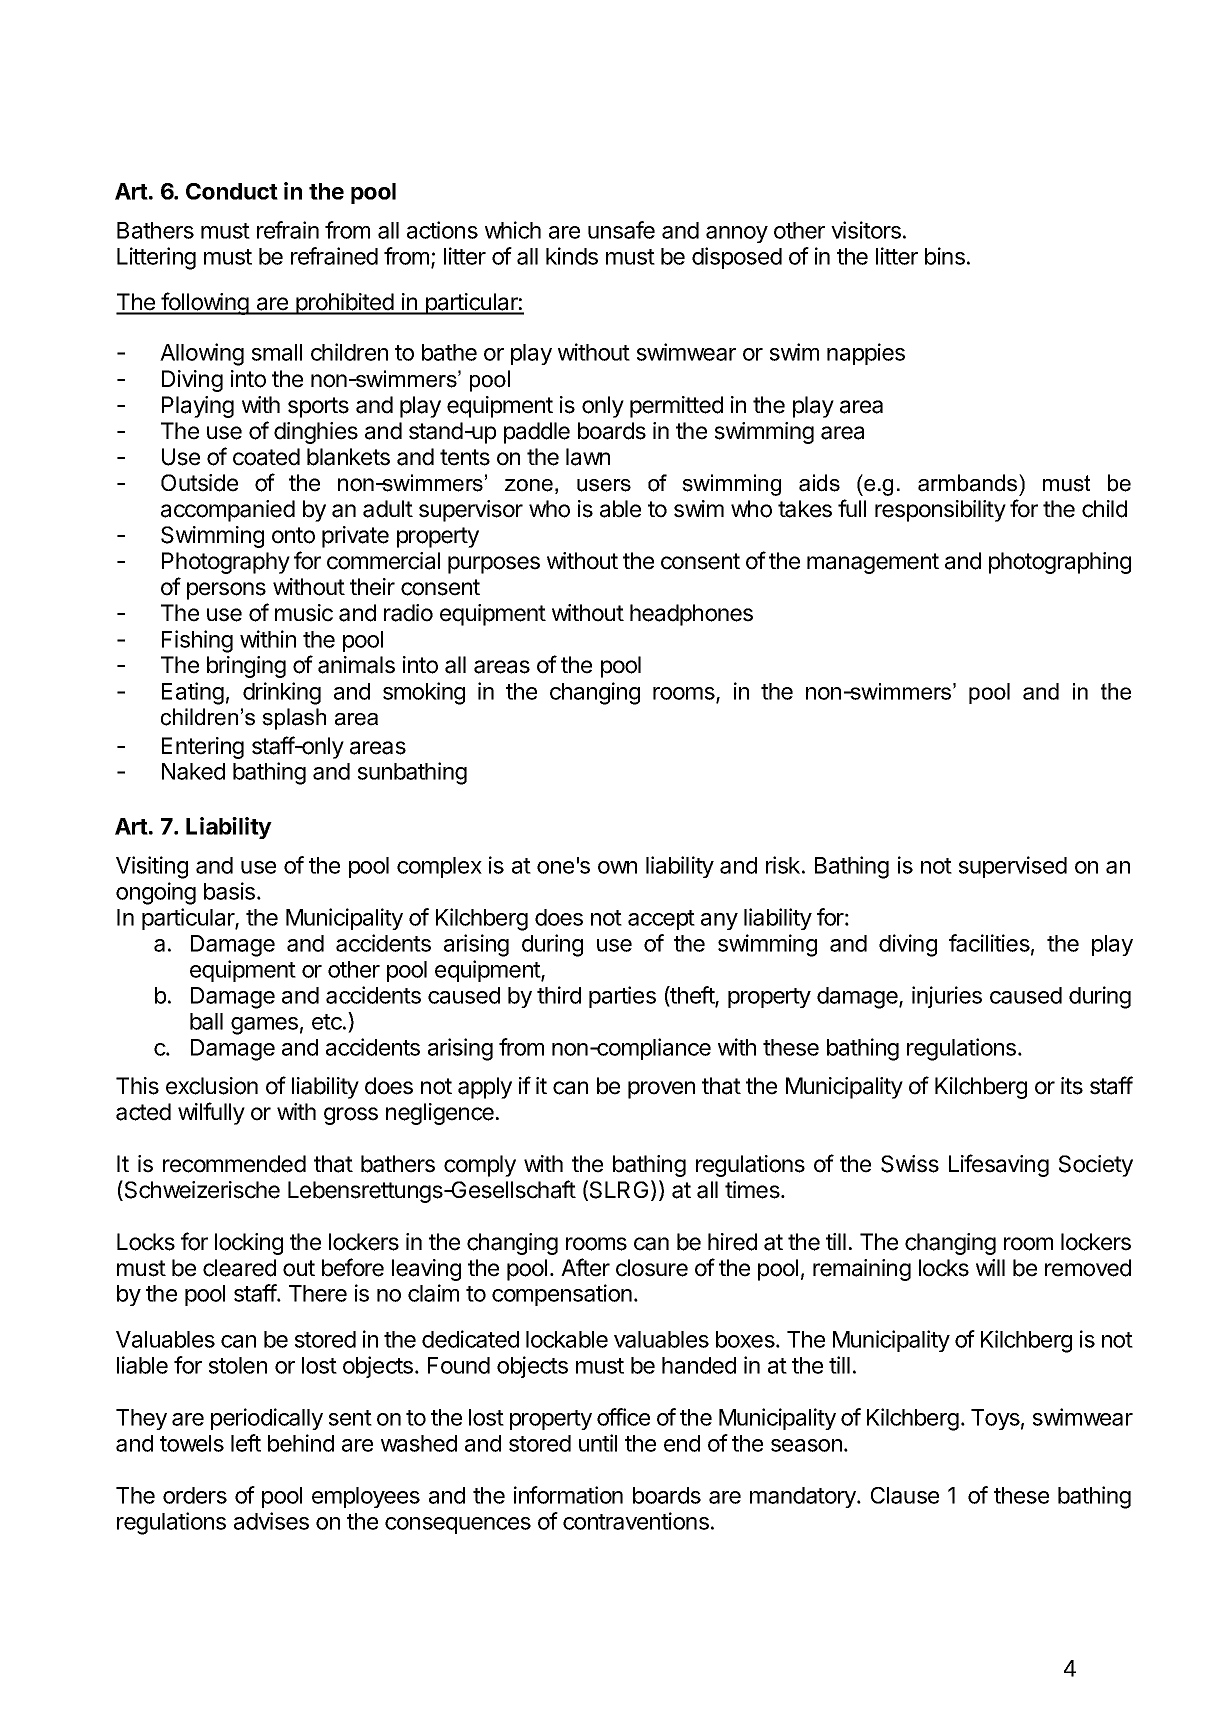 This screenshot has width=1224, height=1731. I want to click on bins, so click(945, 256).
